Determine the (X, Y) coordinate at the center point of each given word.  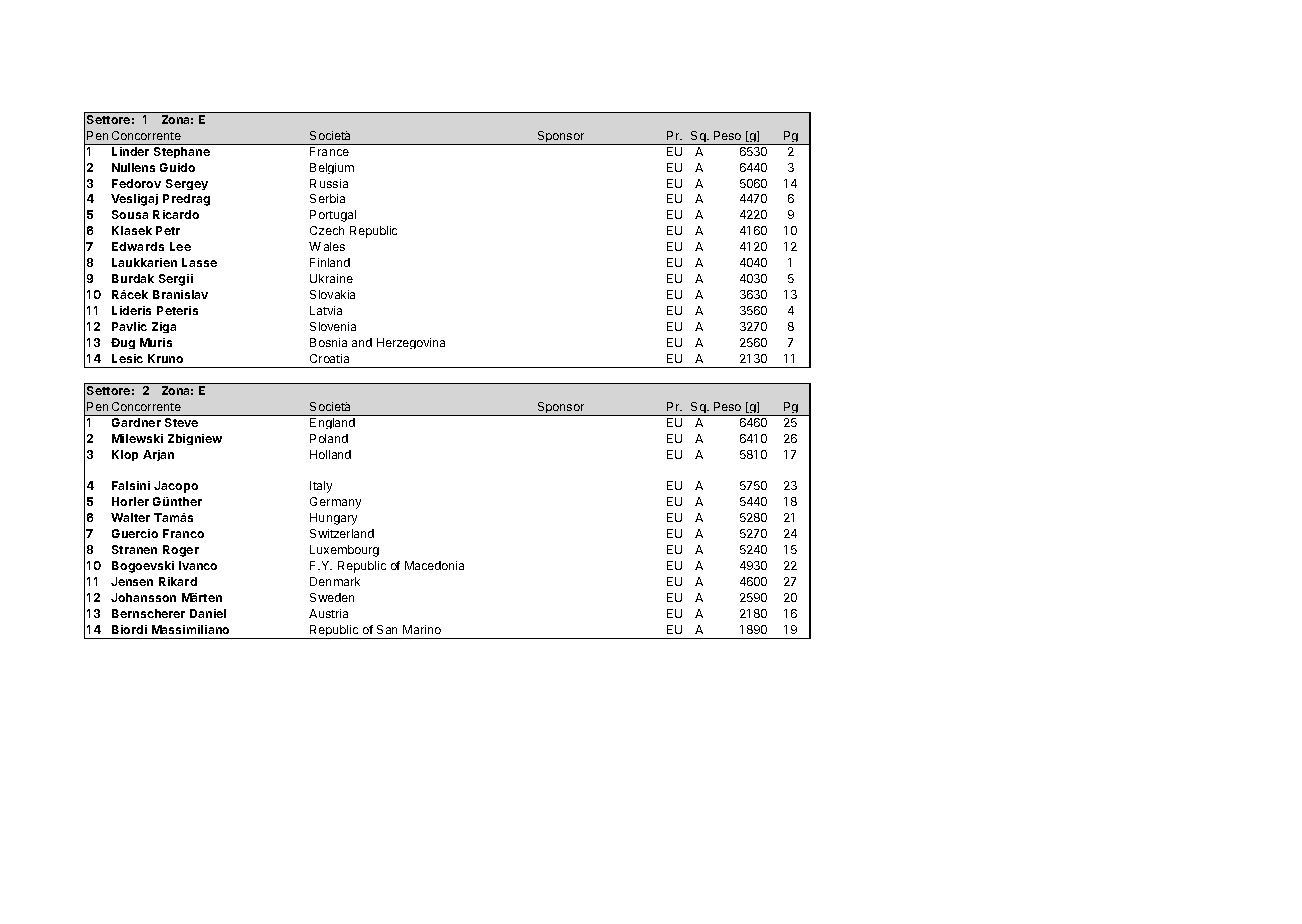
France (329, 151)
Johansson (143, 597)
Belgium (332, 168)
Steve (181, 422)
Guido (177, 167)
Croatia (329, 358)
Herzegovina (411, 343)
